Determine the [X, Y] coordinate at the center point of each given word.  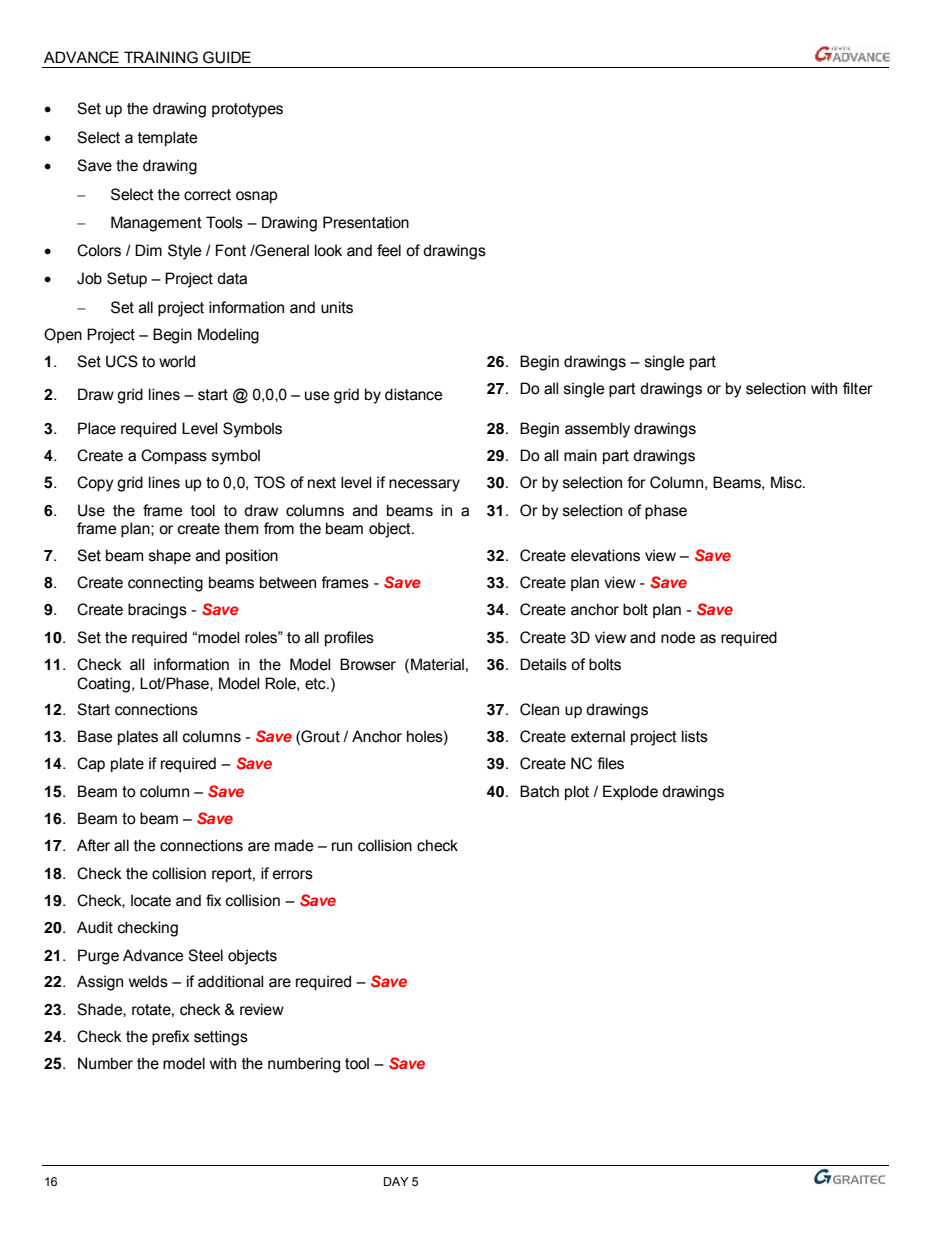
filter [858, 388]
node [678, 637]
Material [437, 664]
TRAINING [161, 57]
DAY [396, 1181]
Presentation [366, 222]
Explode [630, 792]
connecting [165, 584]
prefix [171, 1037]
